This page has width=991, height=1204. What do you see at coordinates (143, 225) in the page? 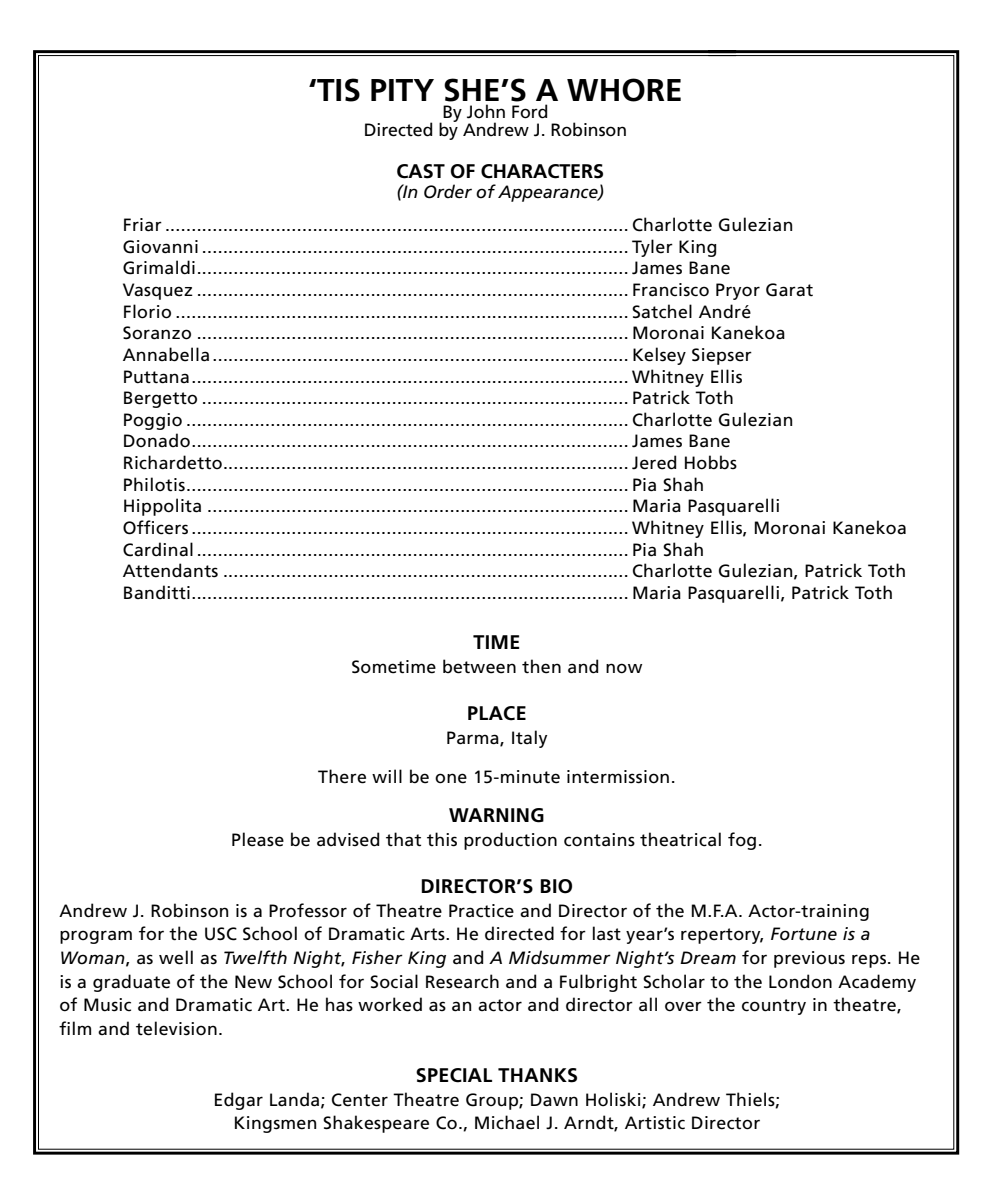
I see `Friar` at bounding box center [143, 225].
